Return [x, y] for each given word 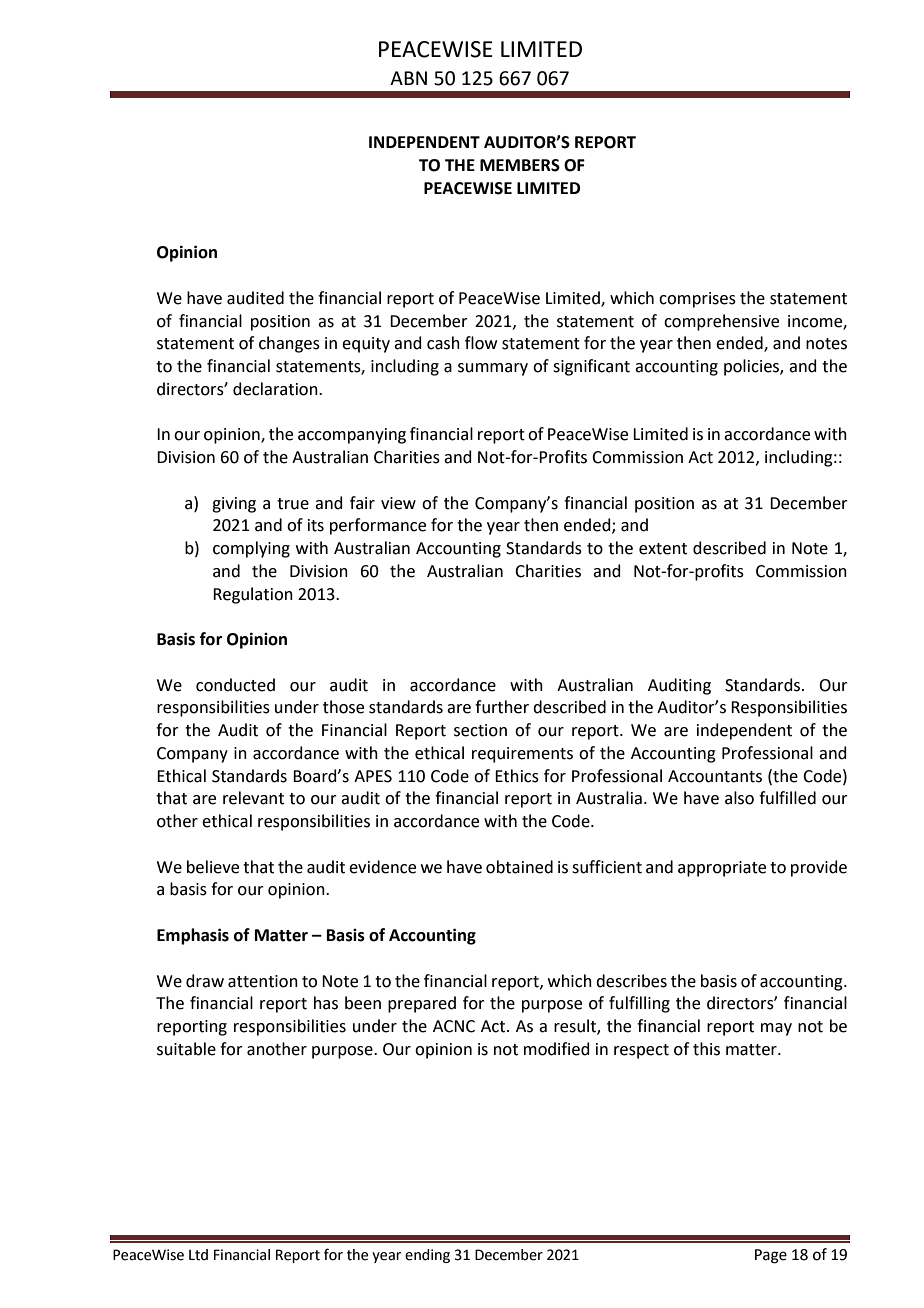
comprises [697, 300]
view [398, 503]
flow [481, 343]
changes [289, 344]
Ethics [517, 776]
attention [263, 981]
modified [557, 1049]
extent [663, 549]
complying [251, 549]
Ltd [198, 1255]
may [776, 1029]
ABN [408, 78]
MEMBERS [520, 165]
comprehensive [721, 322]
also [739, 798]
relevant [253, 798]
